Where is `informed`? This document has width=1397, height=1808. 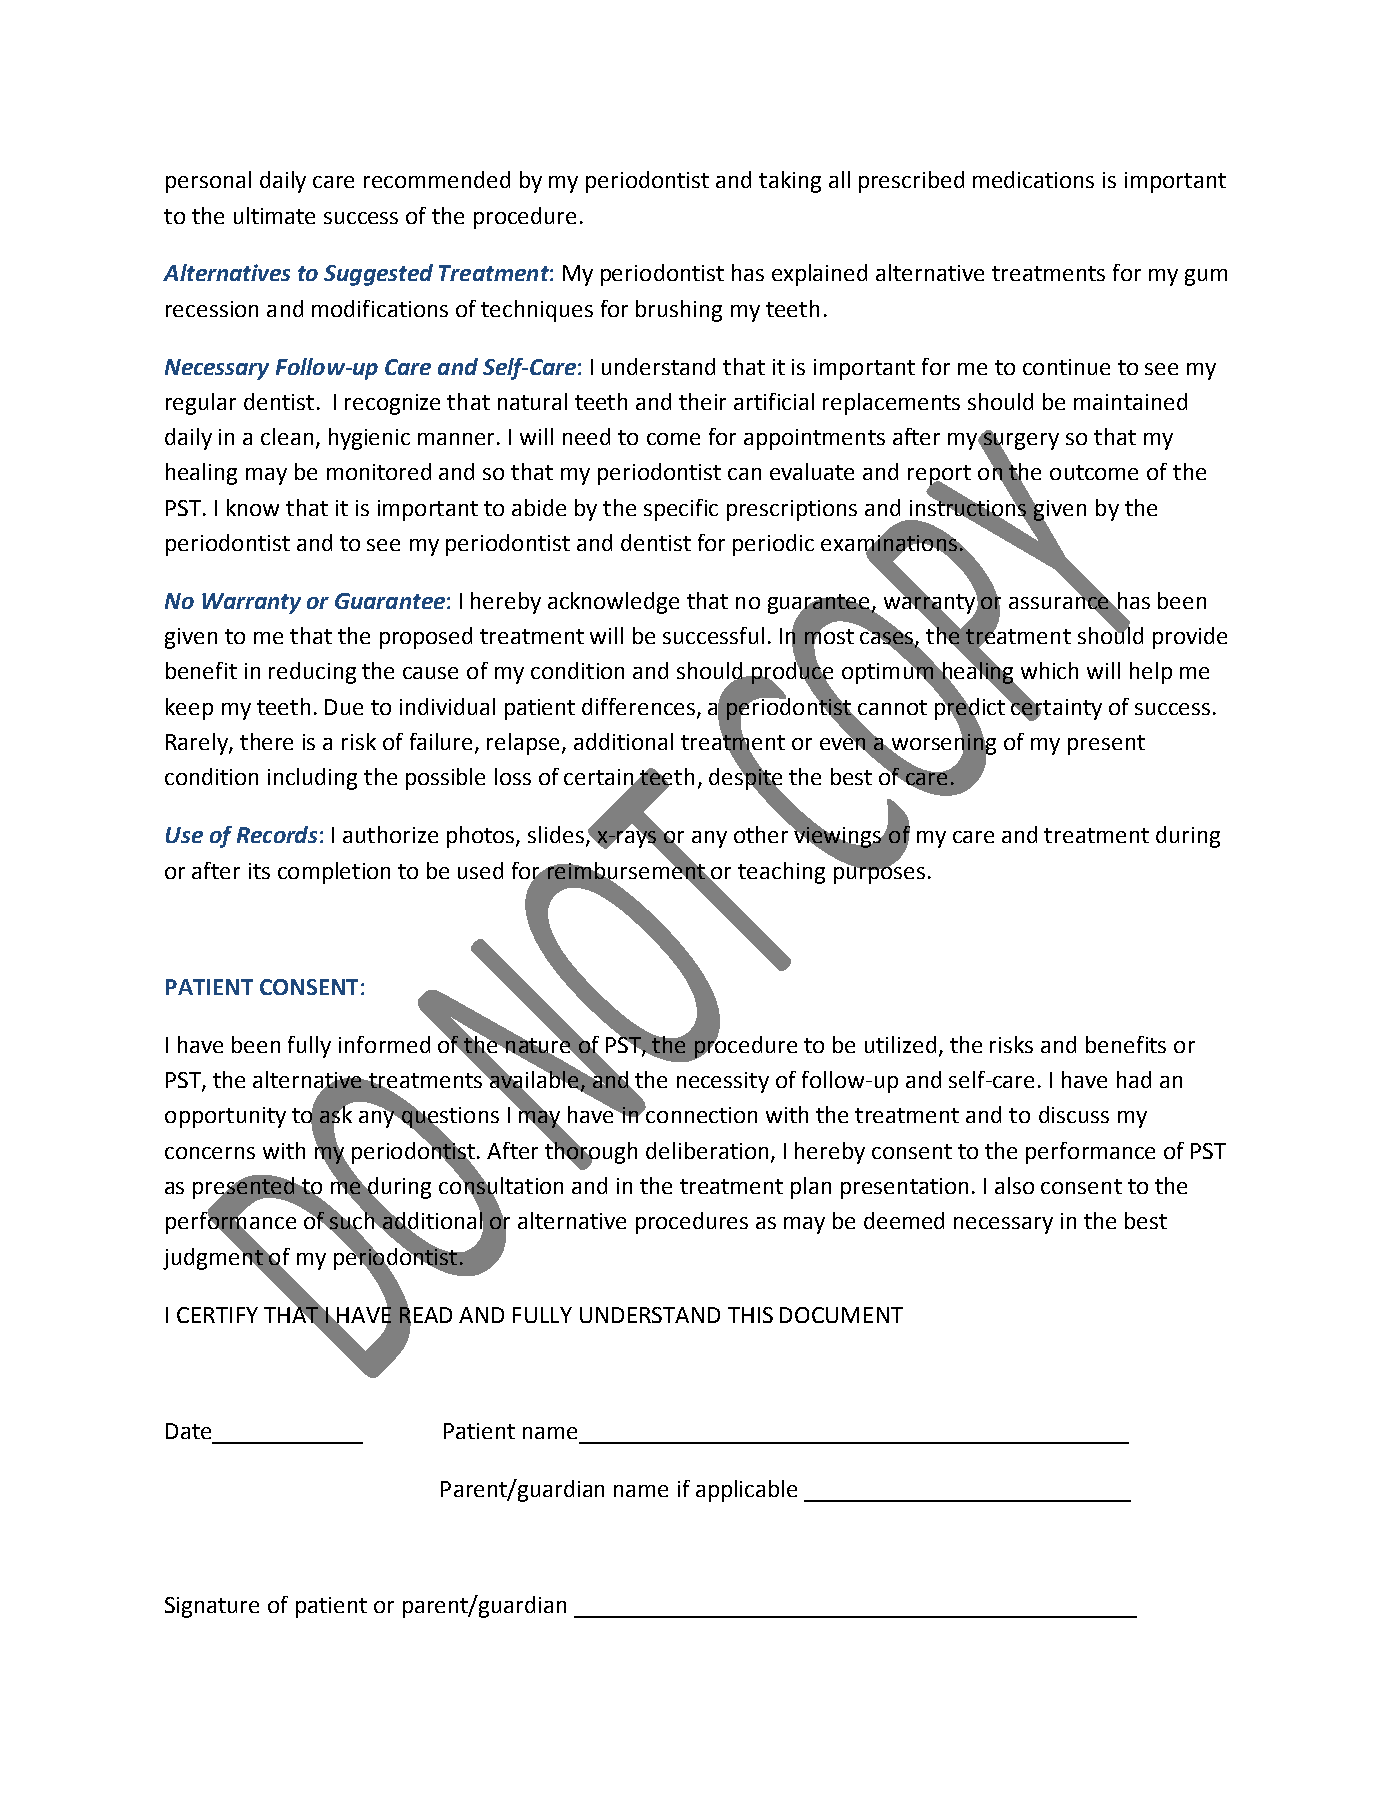
informed is located at coordinates (384, 1044).
